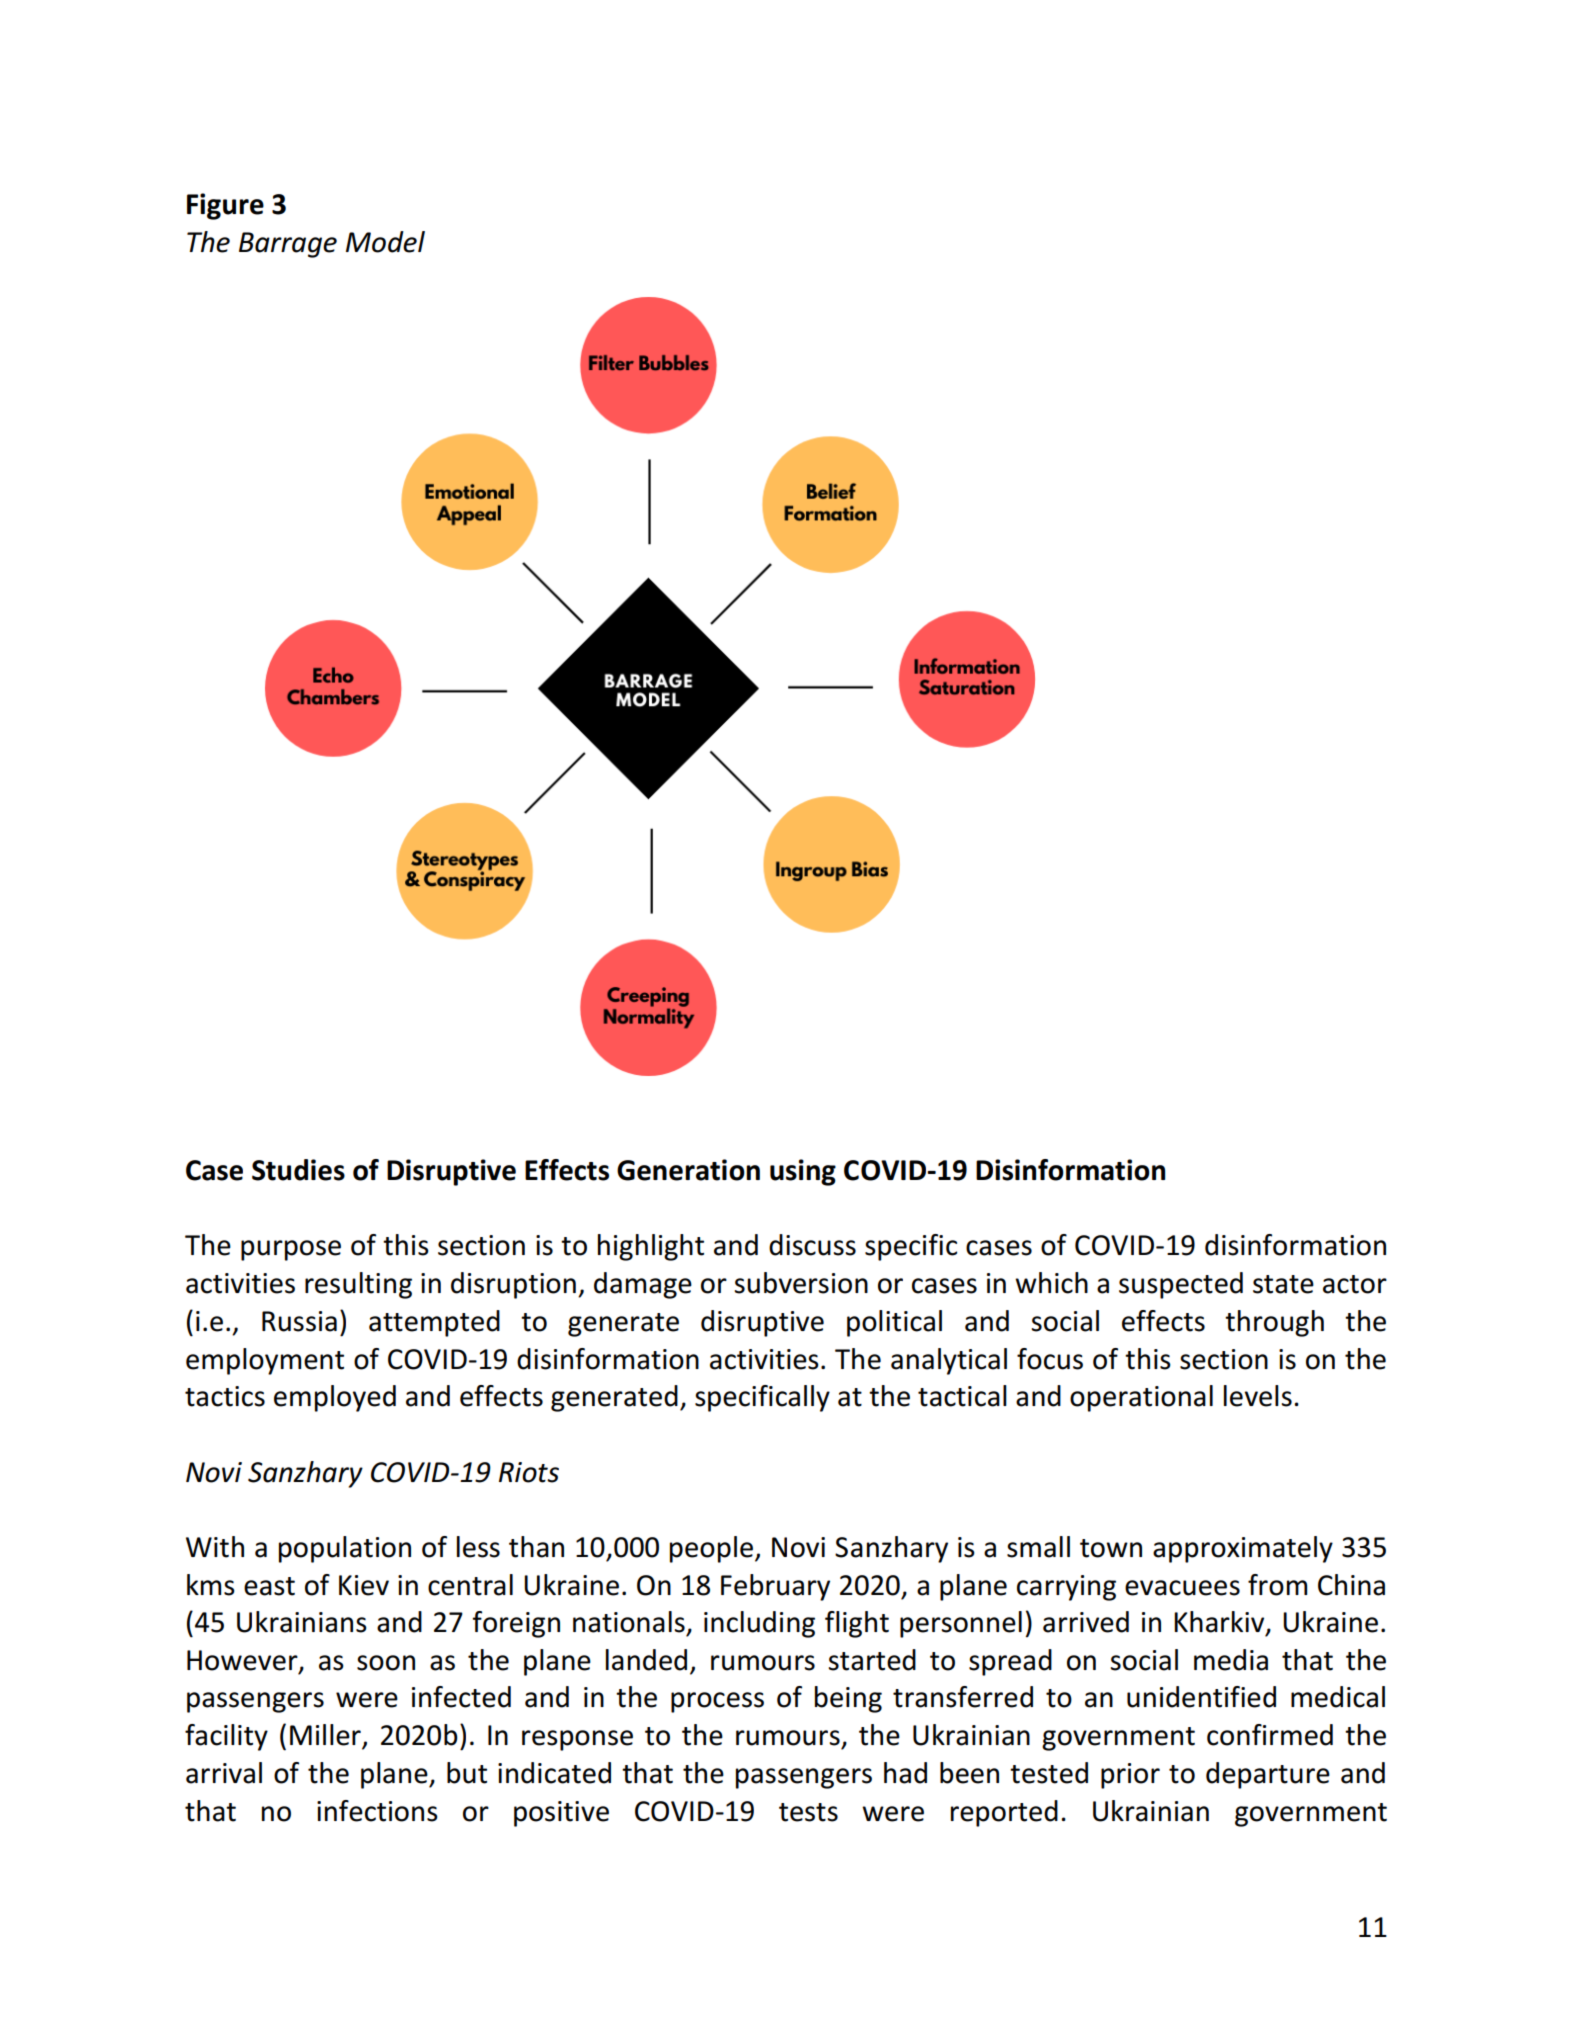 This screenshot has height=2036, width=1573. I want to click on Barrage, so click(288, 245).
